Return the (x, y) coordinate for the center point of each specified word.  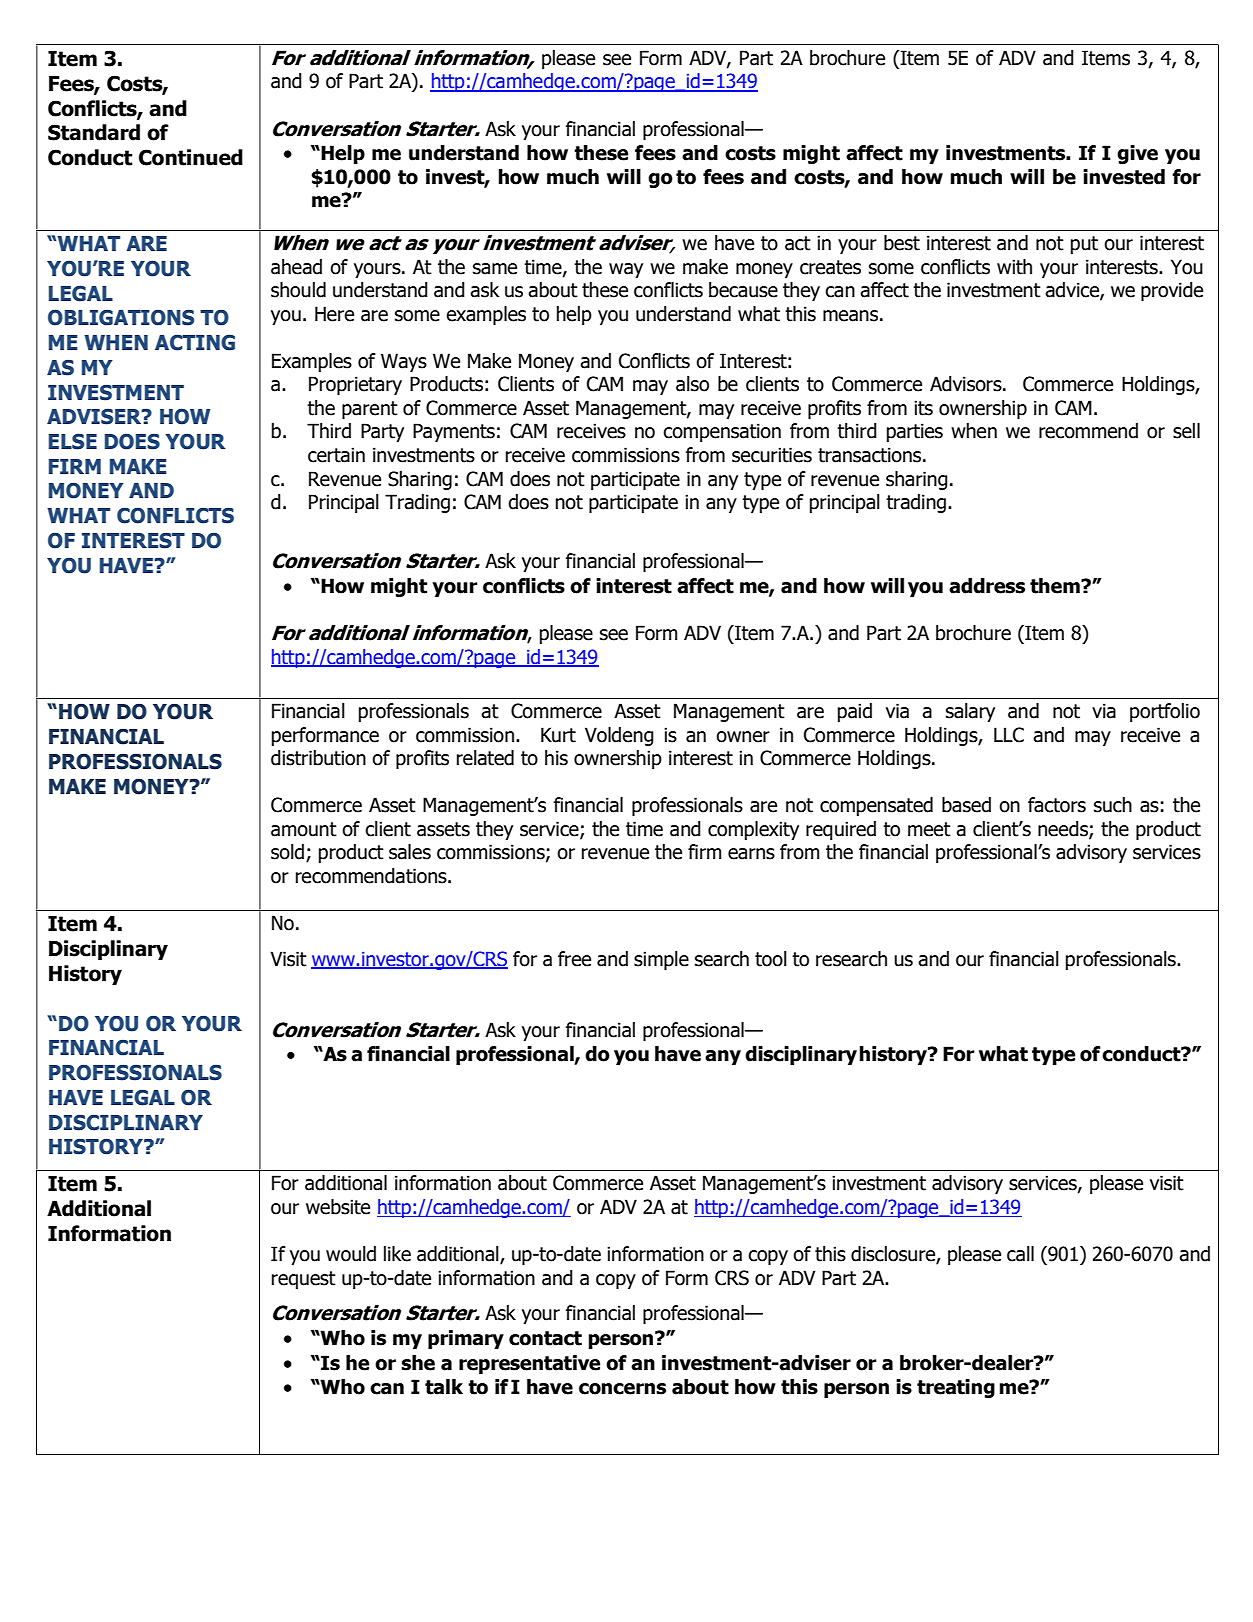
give (1137, 154)
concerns (622, 1389)
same (495, 269)
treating (956, 1388)
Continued (191, 157)
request (304, 1280)
